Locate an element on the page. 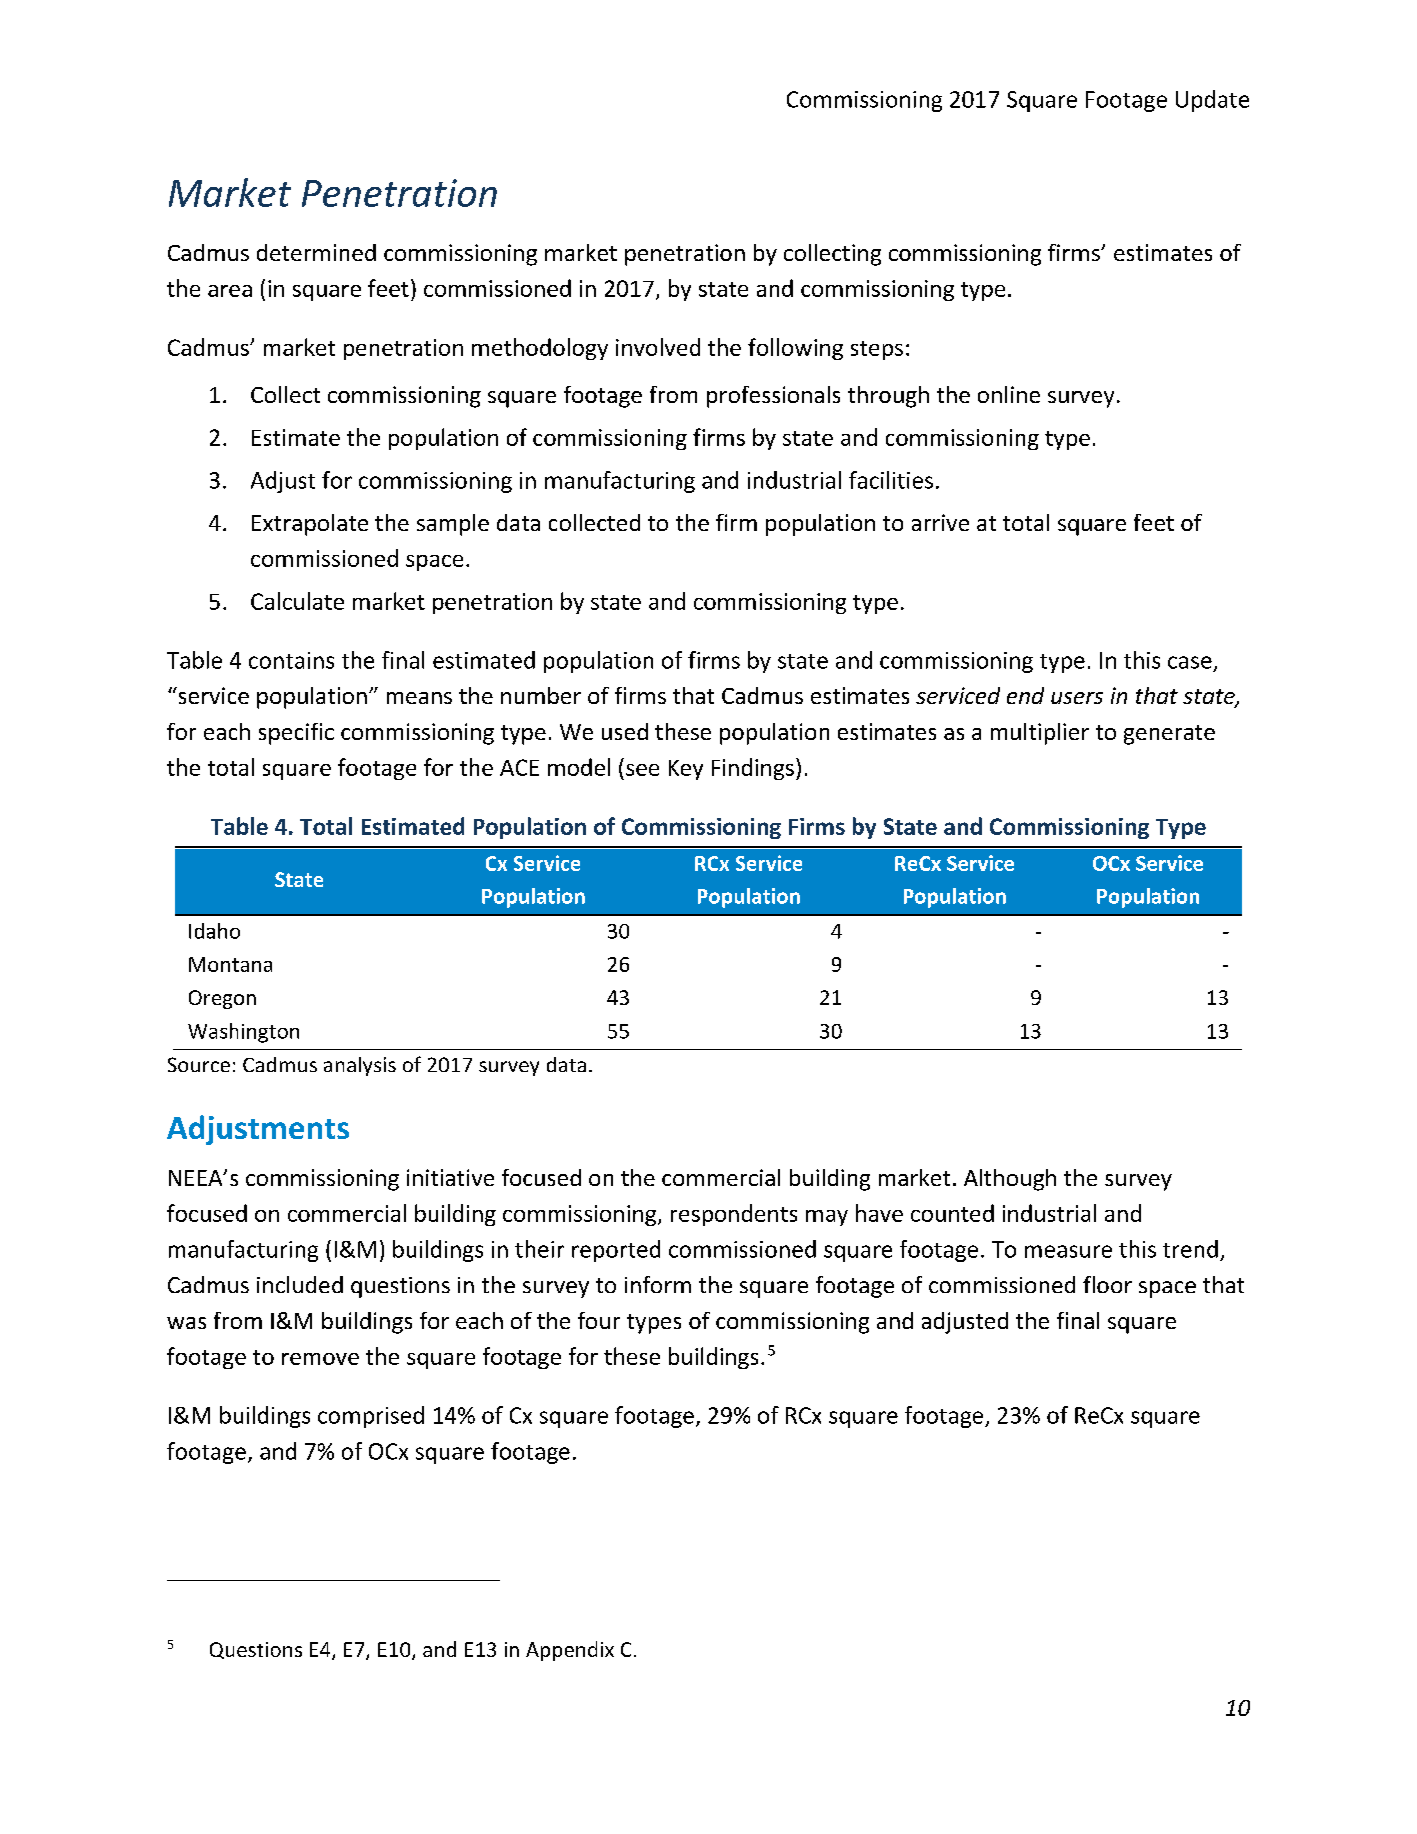 Image resolution: width=1417 pixels, height=1834 pixels. Key is located at coordinates (686, 770).
